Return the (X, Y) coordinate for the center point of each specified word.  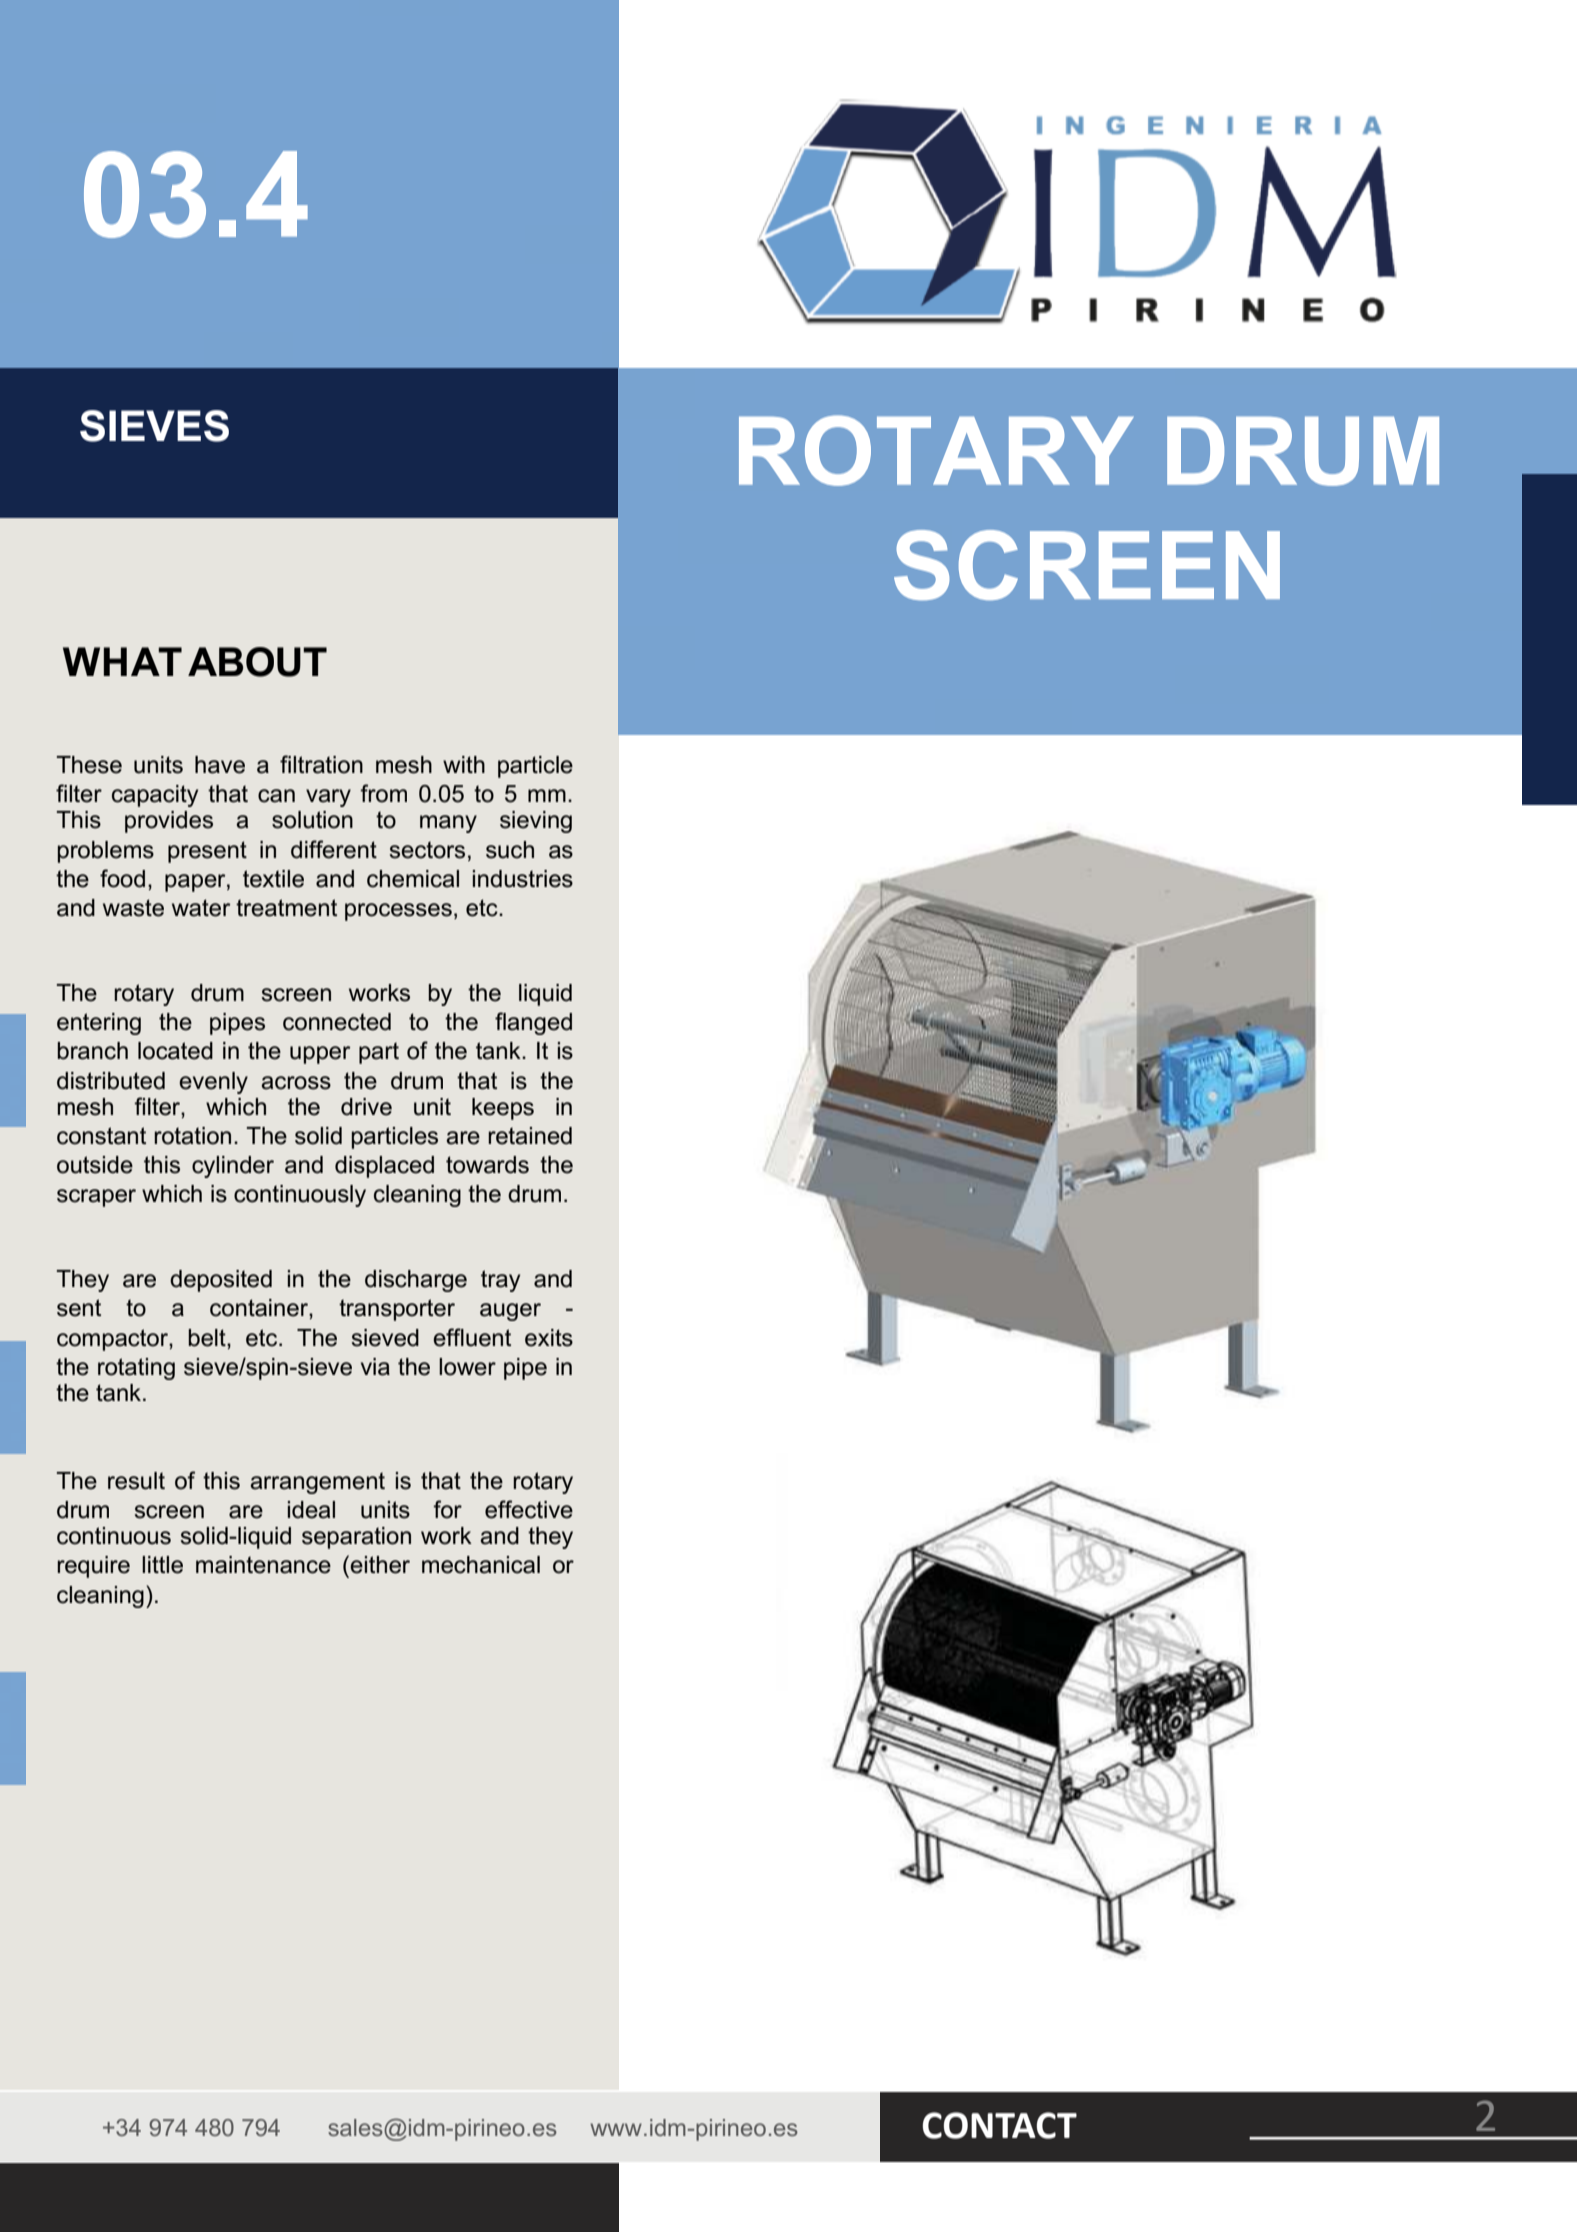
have (220, 765)
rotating (136, 1369)
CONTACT (999, 2125)
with (464, 764)
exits (549, 1338)
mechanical (481, 1565)
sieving (536, 822)
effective (529, 1509)
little (162, 1565)
